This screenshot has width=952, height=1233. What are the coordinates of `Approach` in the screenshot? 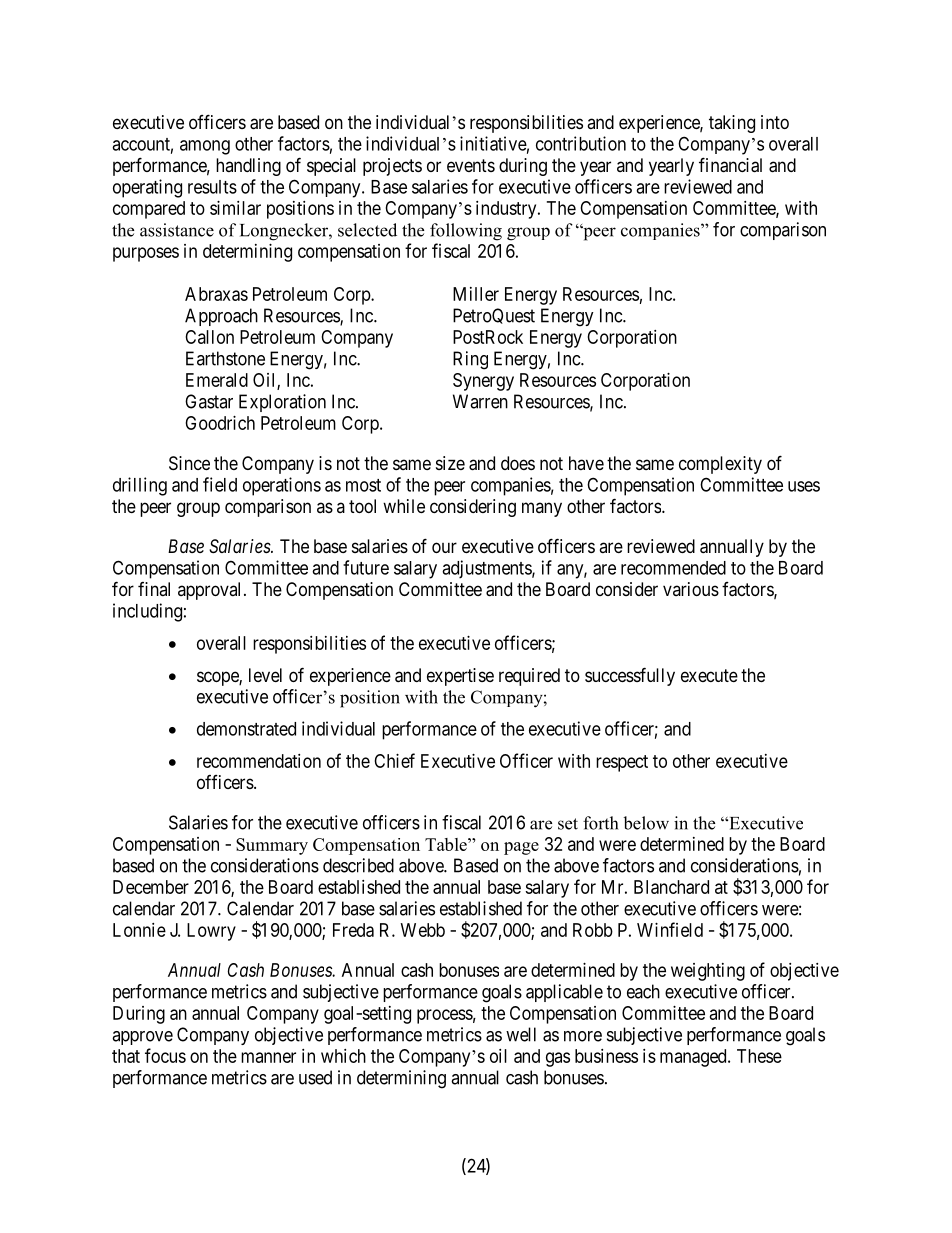 It's located at (221, 317).
